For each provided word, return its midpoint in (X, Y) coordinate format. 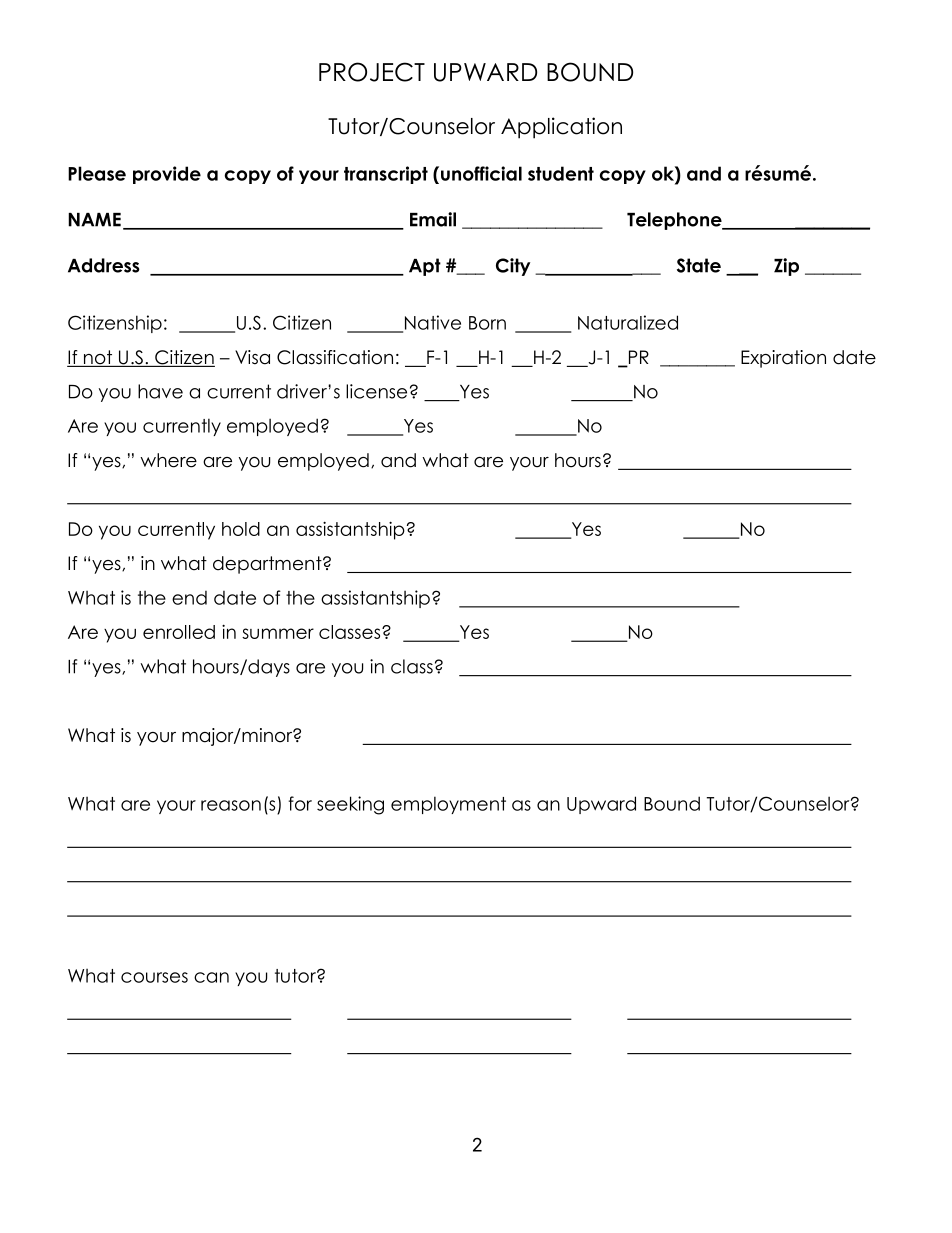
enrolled (179, 632)
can (211, 977)
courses (154, 977)
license (376, 391)
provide (167, 175)
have (160, 391)
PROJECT (372, 72)
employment (448, 805)
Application (561, 128)
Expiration (783, 359)
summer (278, 633)
